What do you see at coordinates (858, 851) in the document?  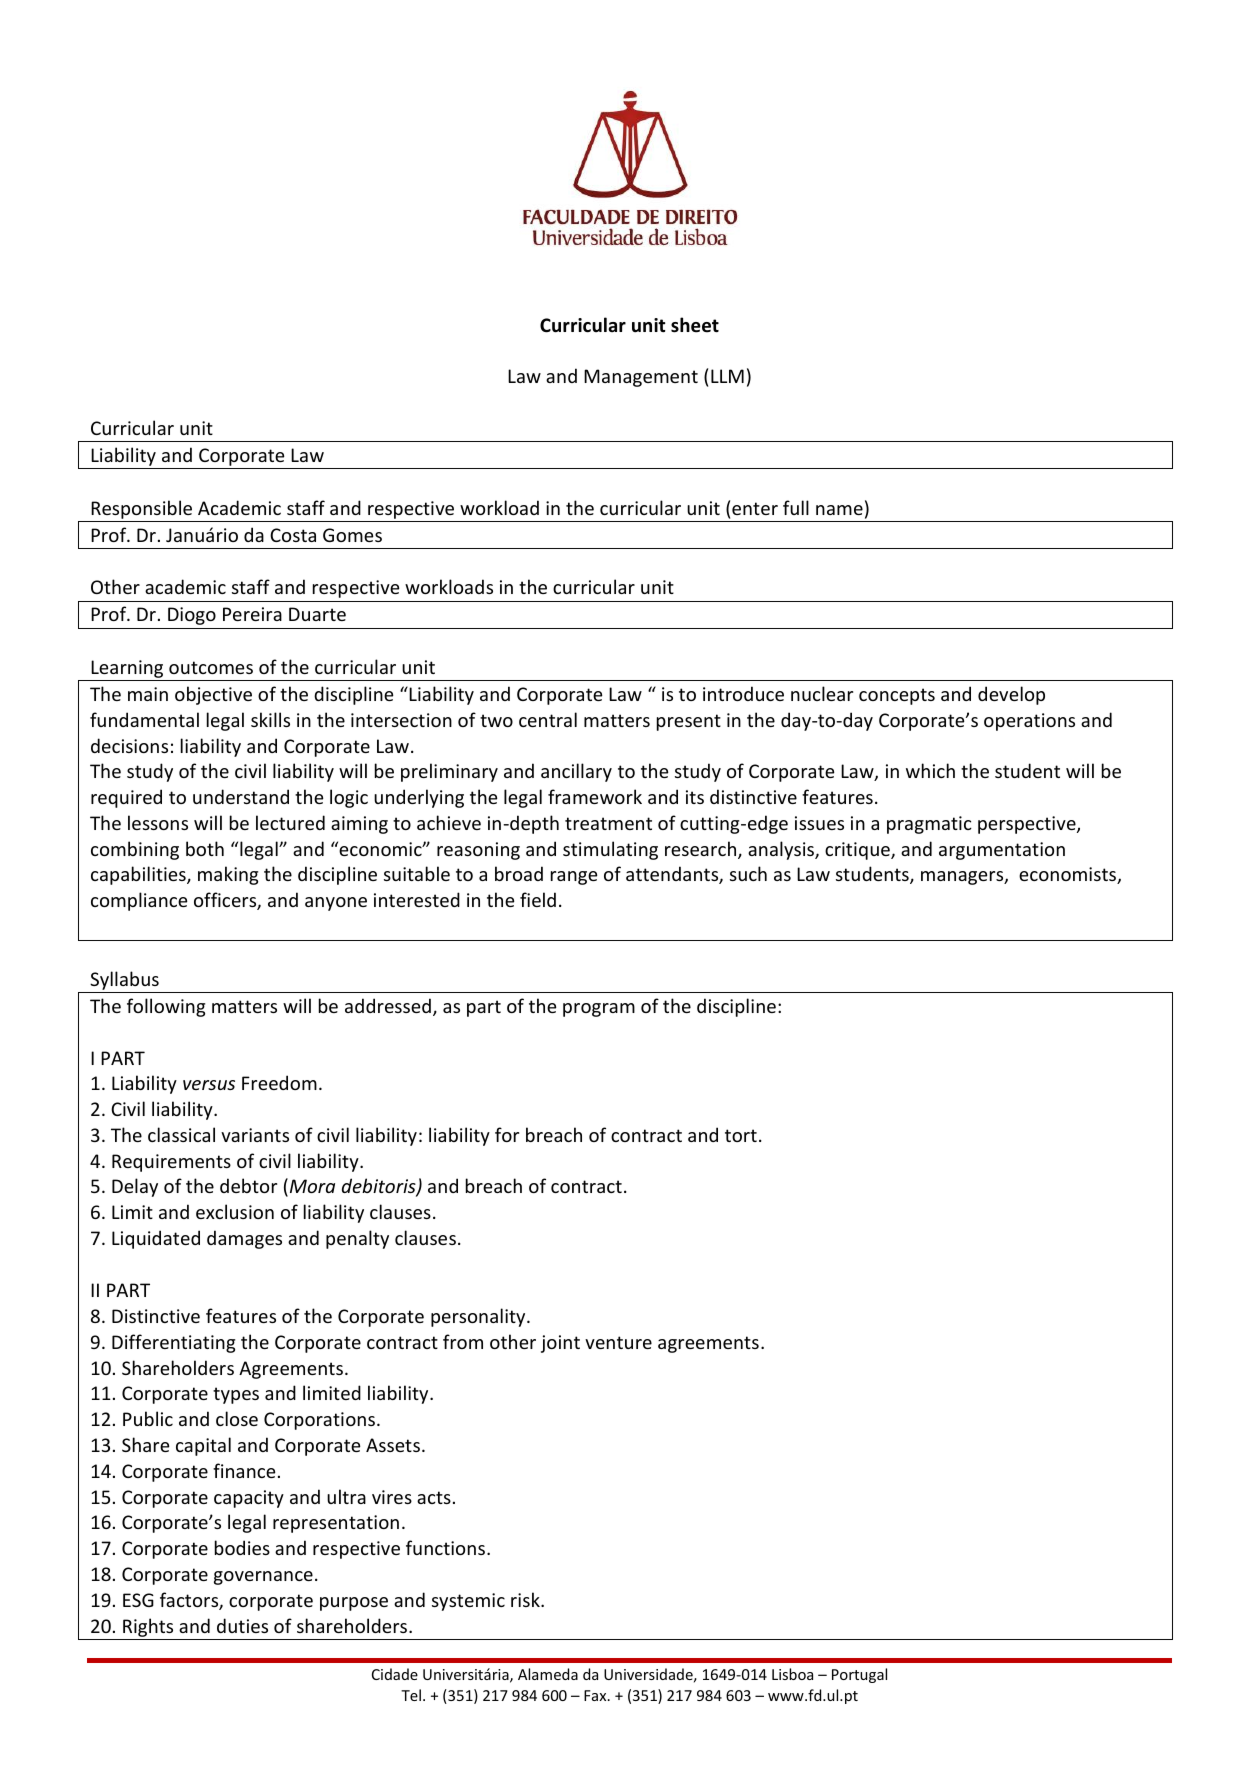 I see `critique` at bounding box center [858, 851].
